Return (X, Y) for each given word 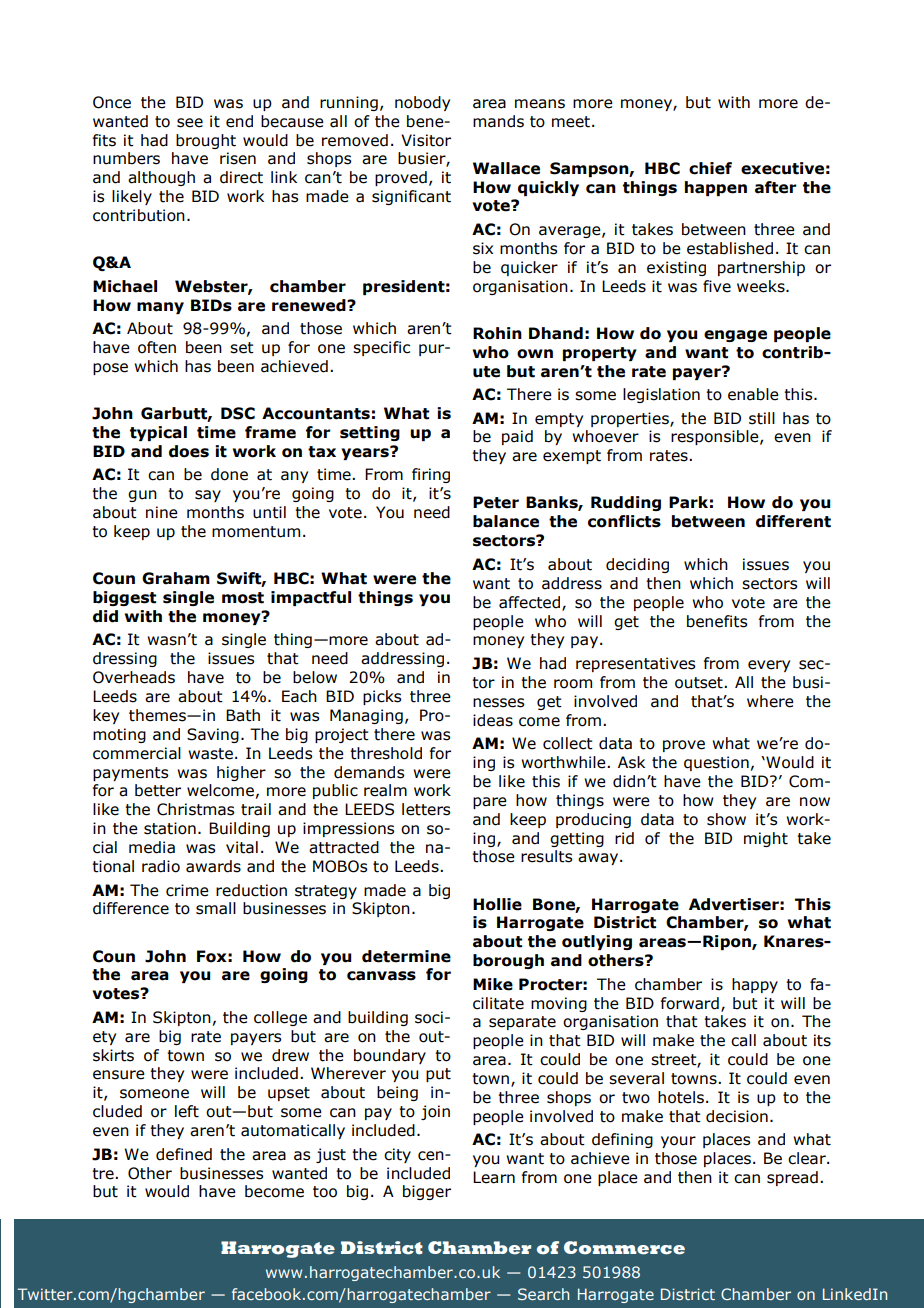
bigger (427, 1192)
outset (700, 683)
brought (206, 141)
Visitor (426, 140)
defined (184, 1154)
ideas (493, 720)
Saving (213, 735)
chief (710, 168)
